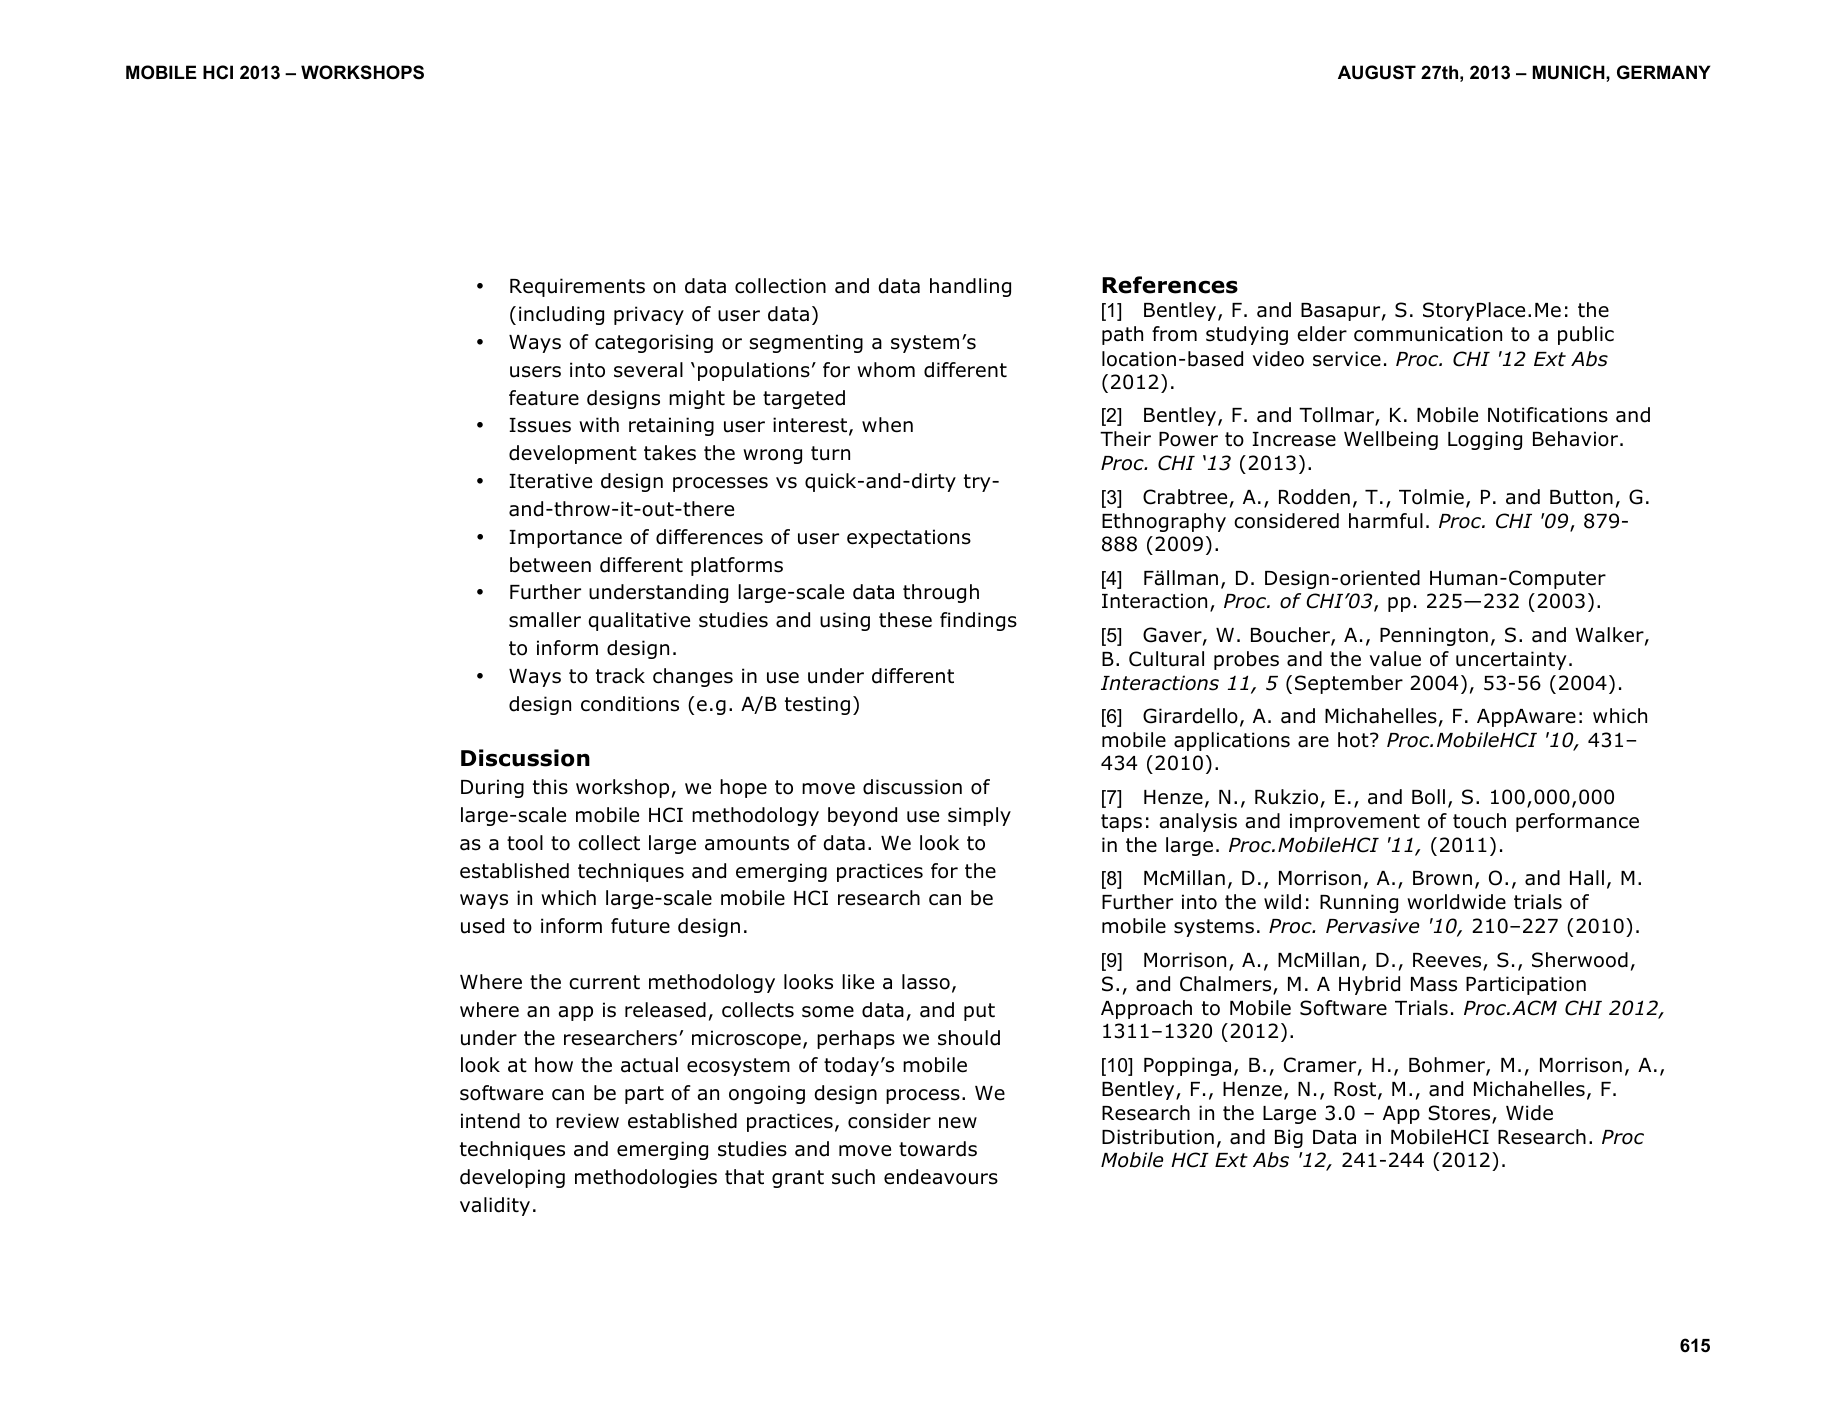 The height and width of the screenshot is (1419, 1836). Describe the element at coordinates (648, 370) in the screenshot. I see `several` at that location.
